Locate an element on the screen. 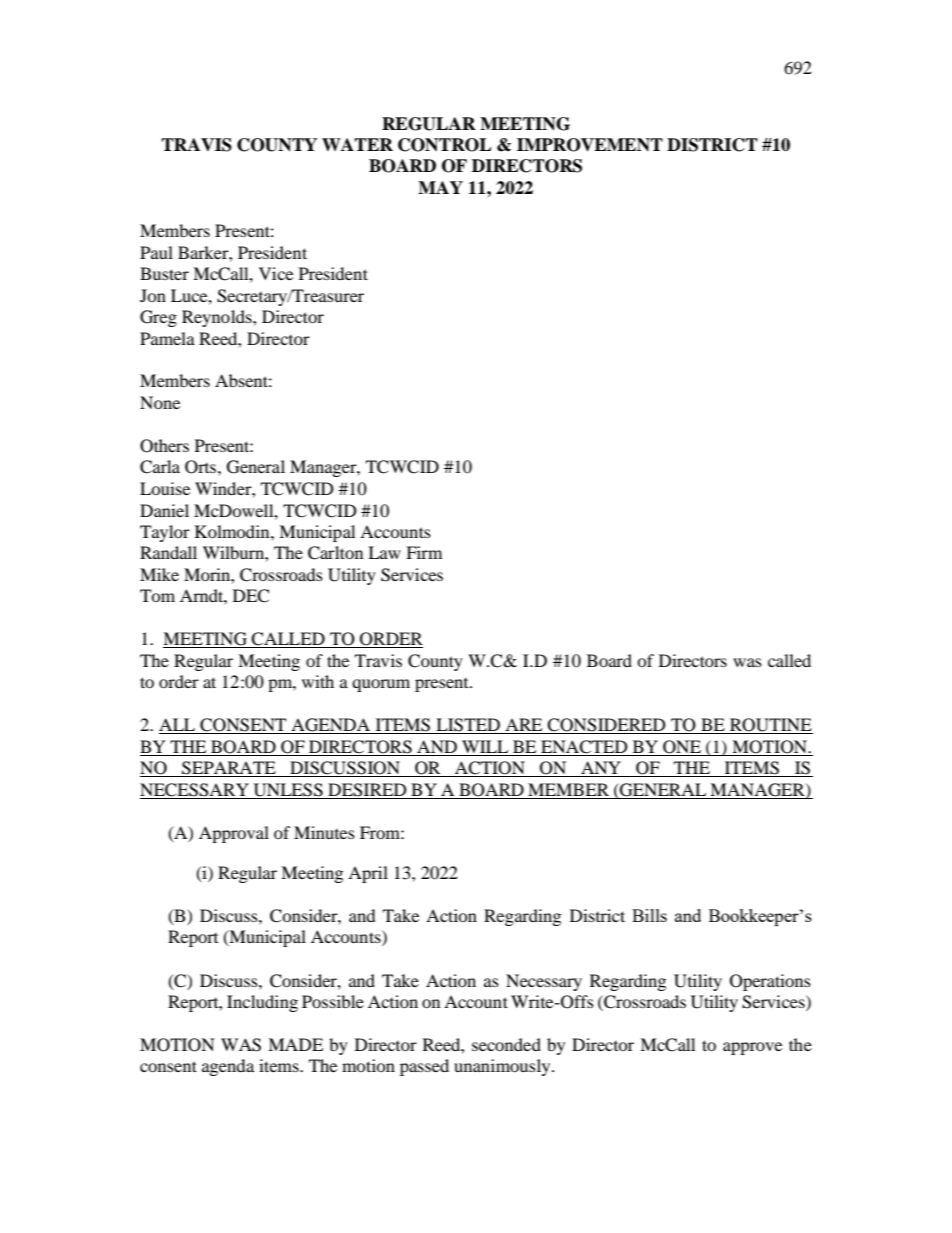 The width and height of the screenshot is (952, 1233). Including is located at coordinates (262, 1003).
